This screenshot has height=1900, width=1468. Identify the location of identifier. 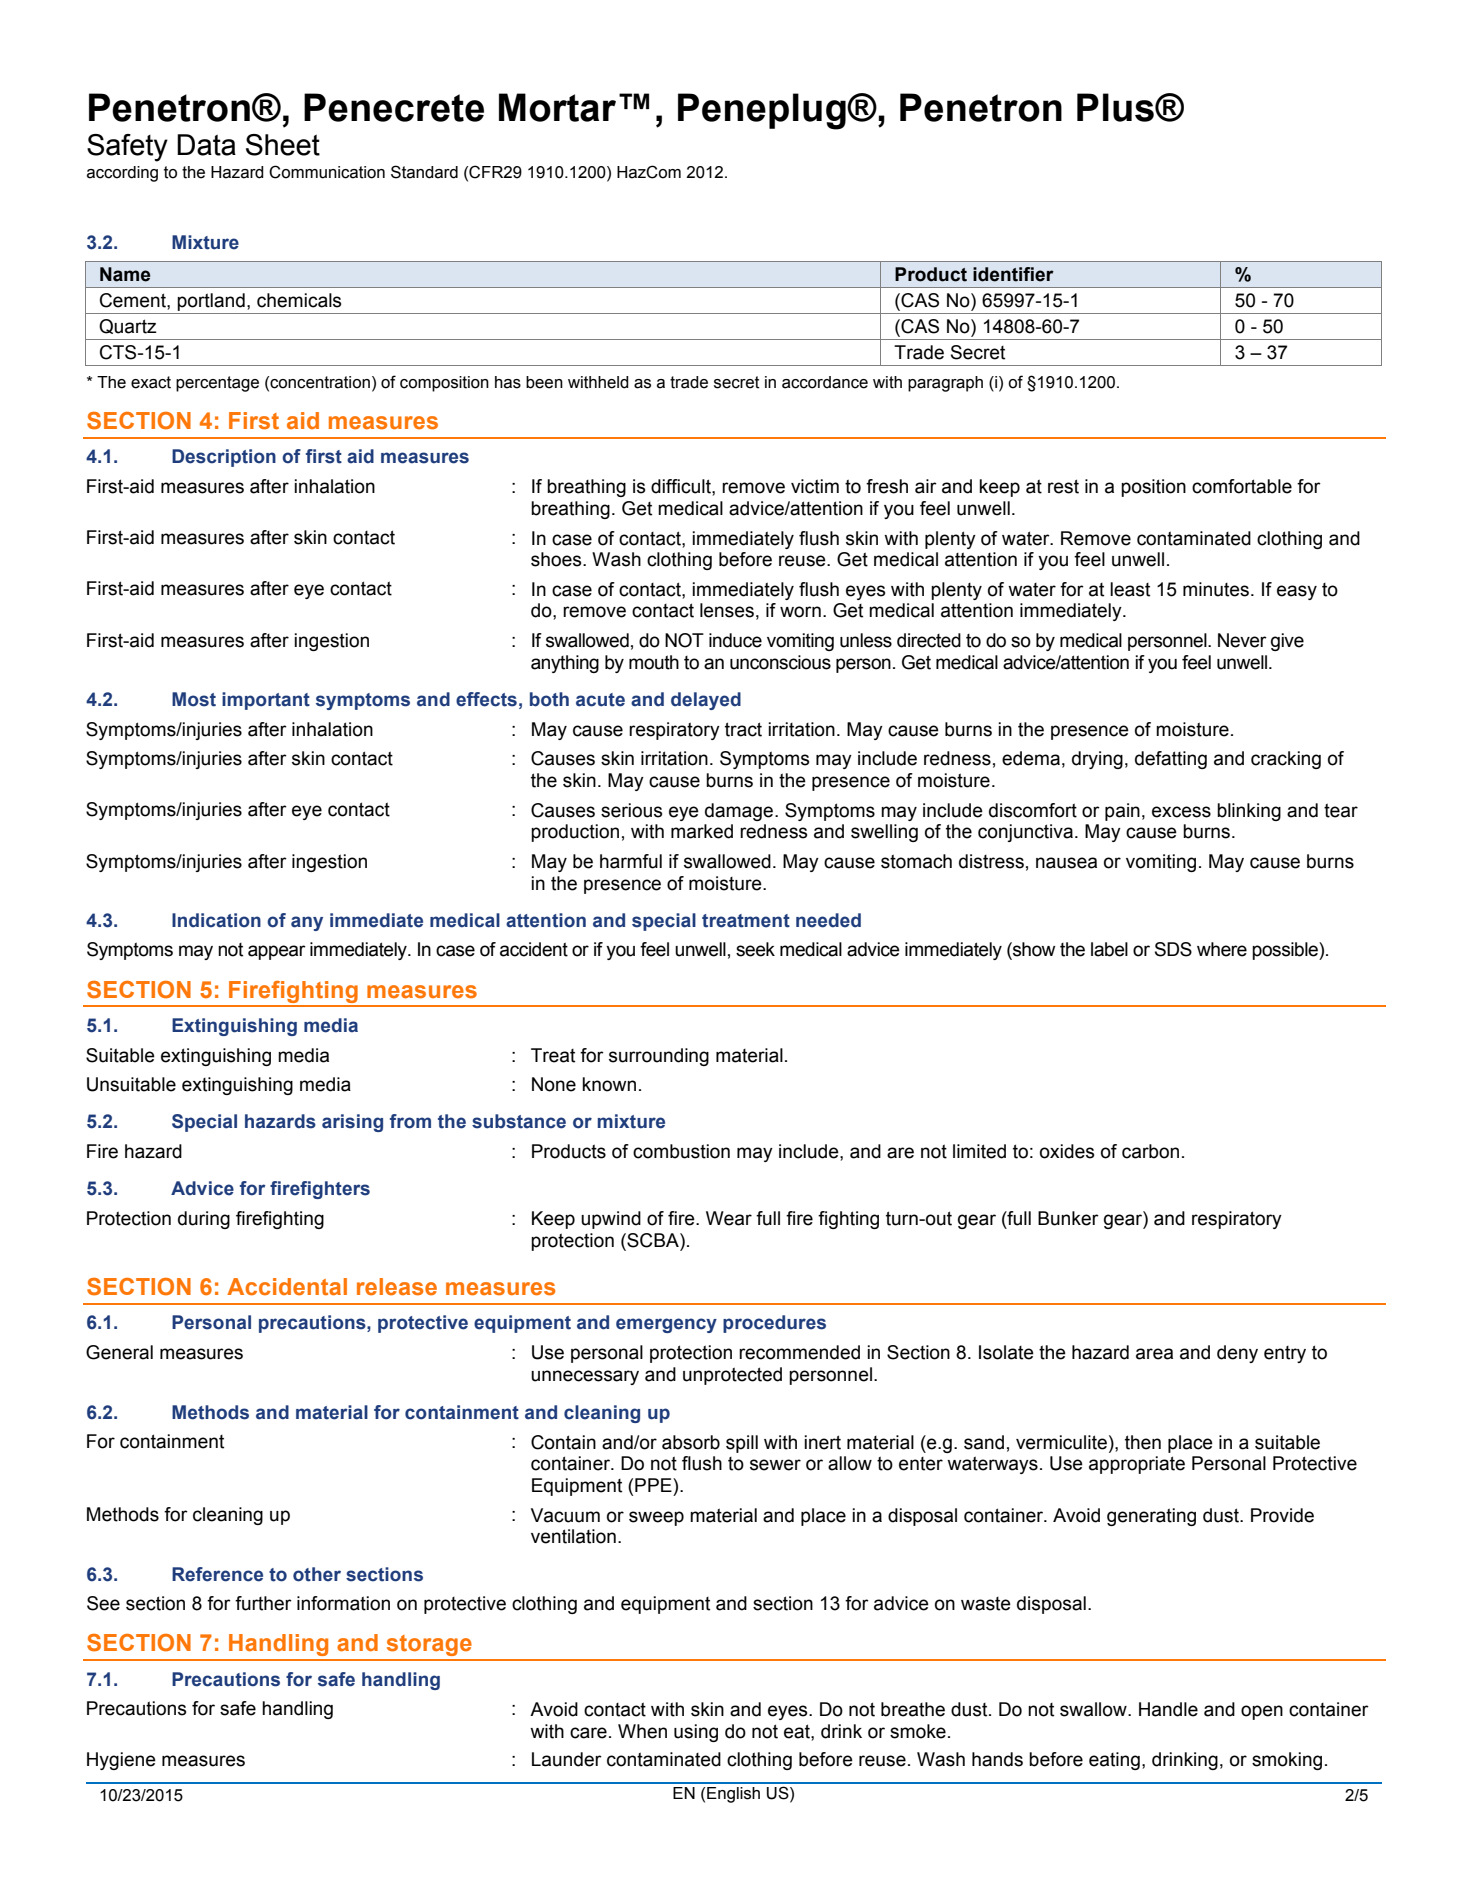
(1013, 274).
